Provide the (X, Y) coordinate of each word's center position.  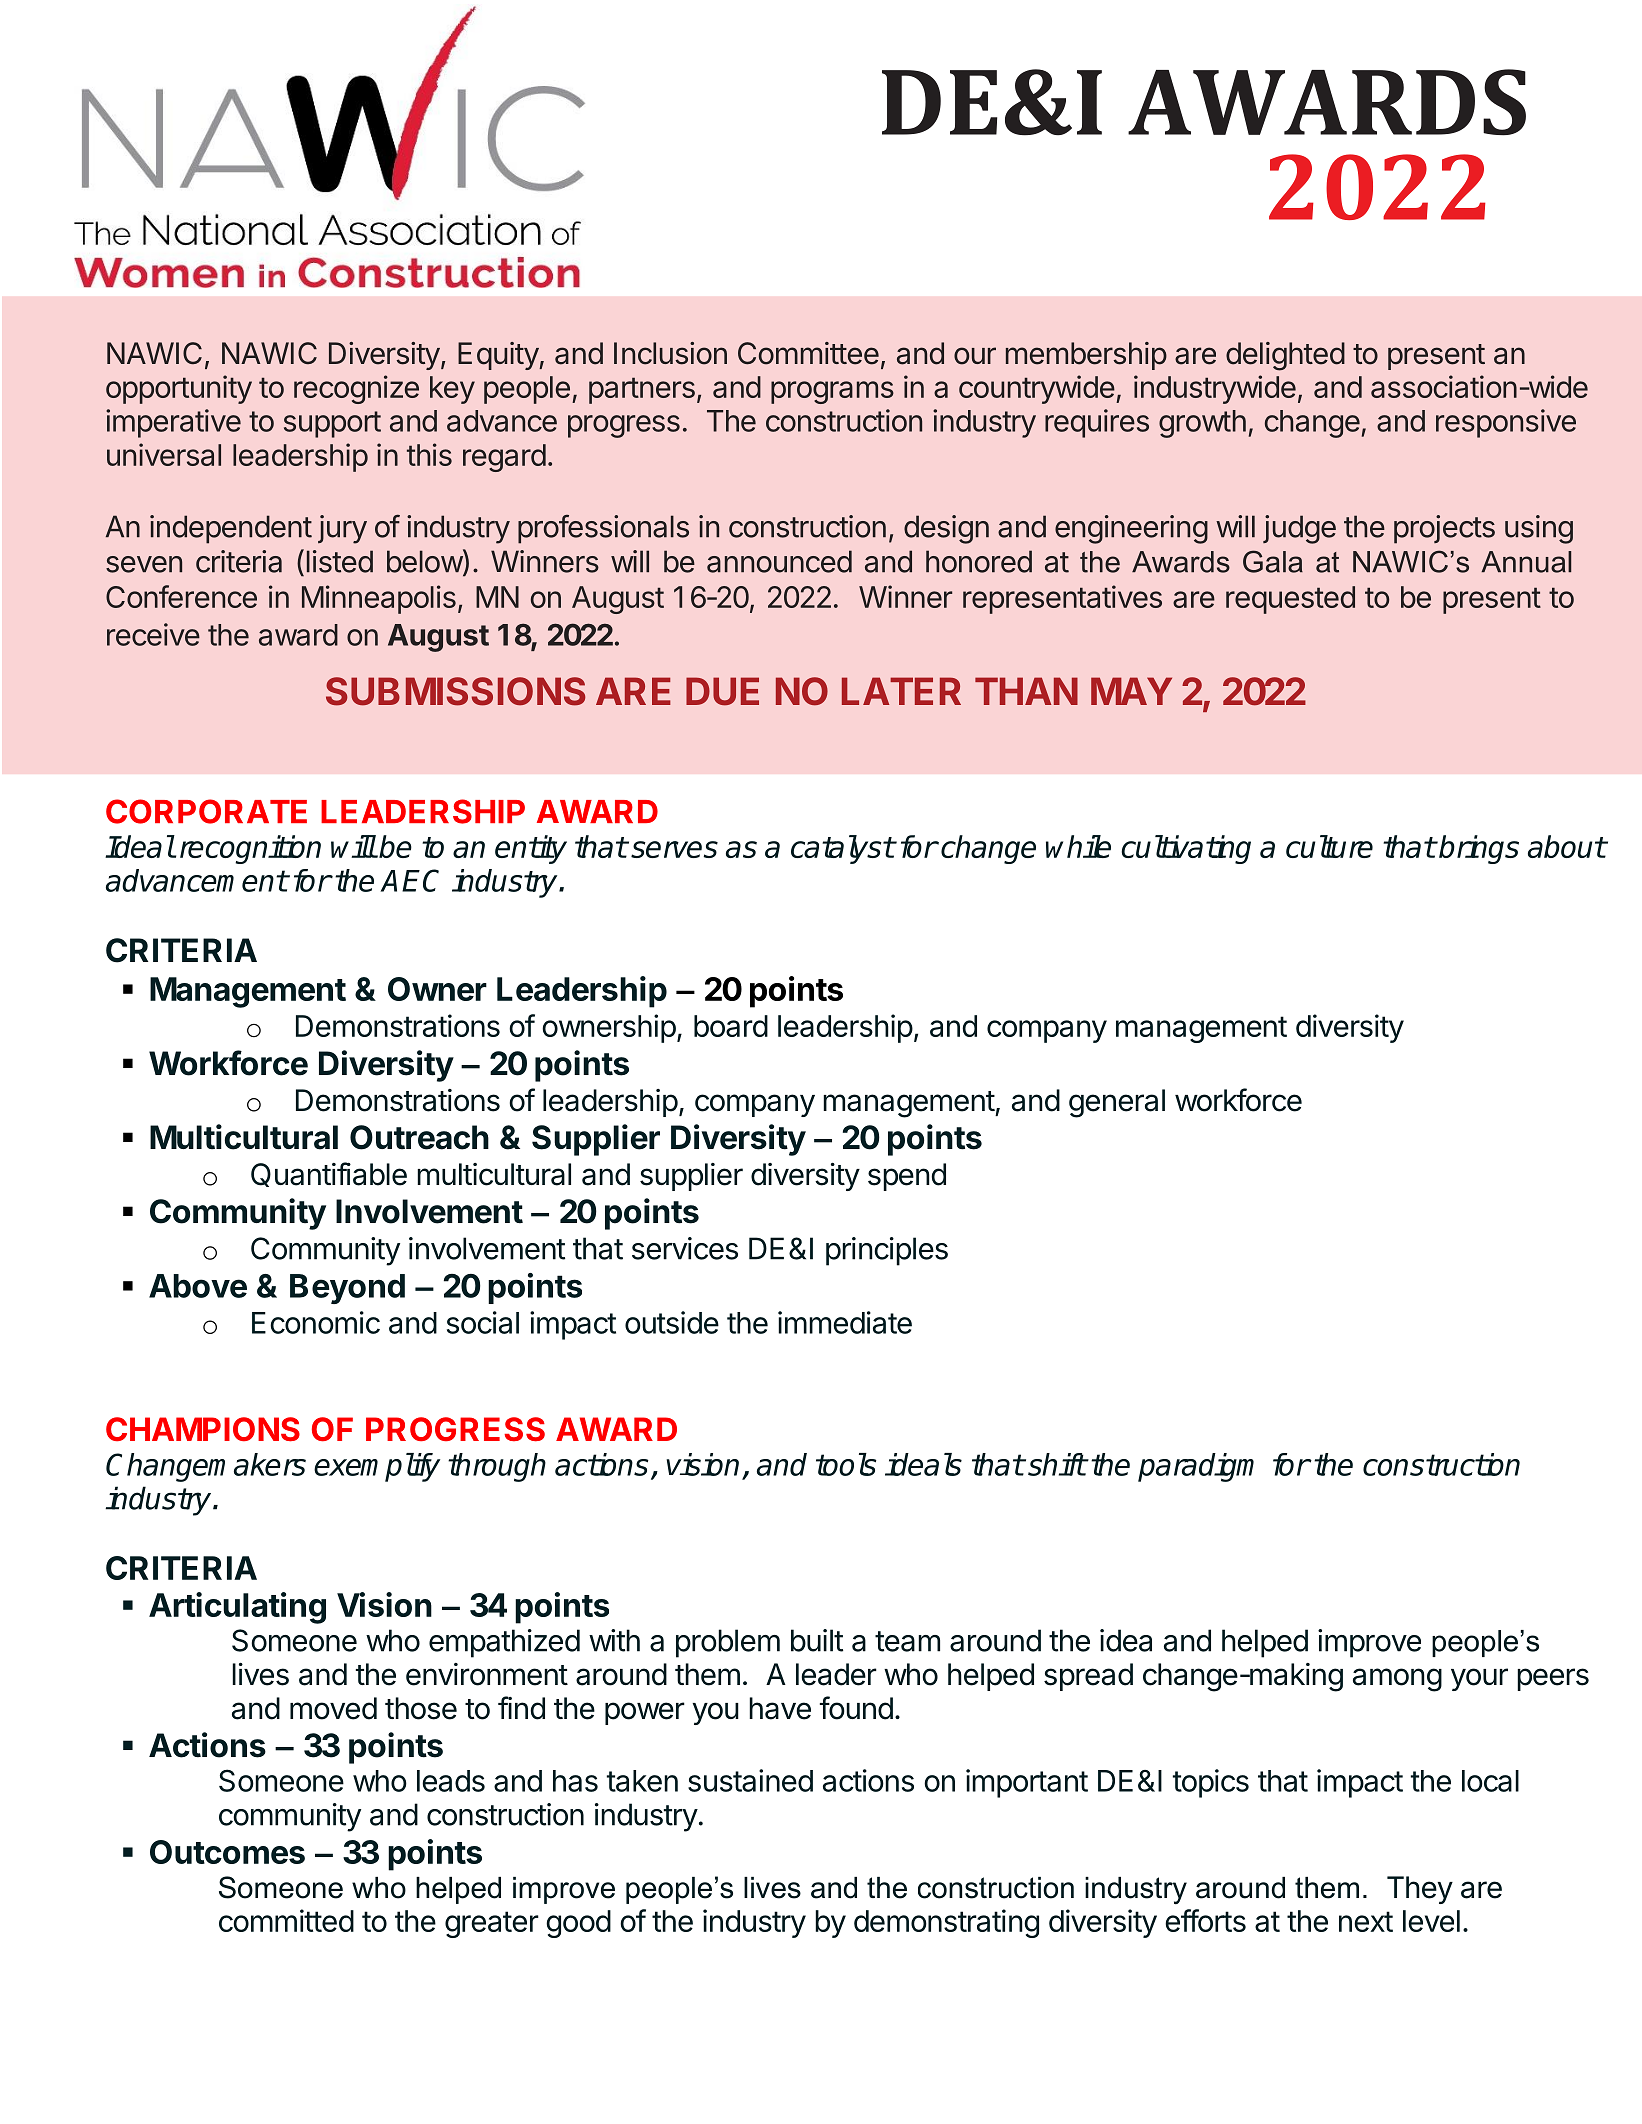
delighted (1285, 356)
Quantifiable (329, 1174)
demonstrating (946, 1923)
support (332, 424)
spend (907, 1177)
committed (286, 1920)
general (1117, 1103)
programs (832, 392)
